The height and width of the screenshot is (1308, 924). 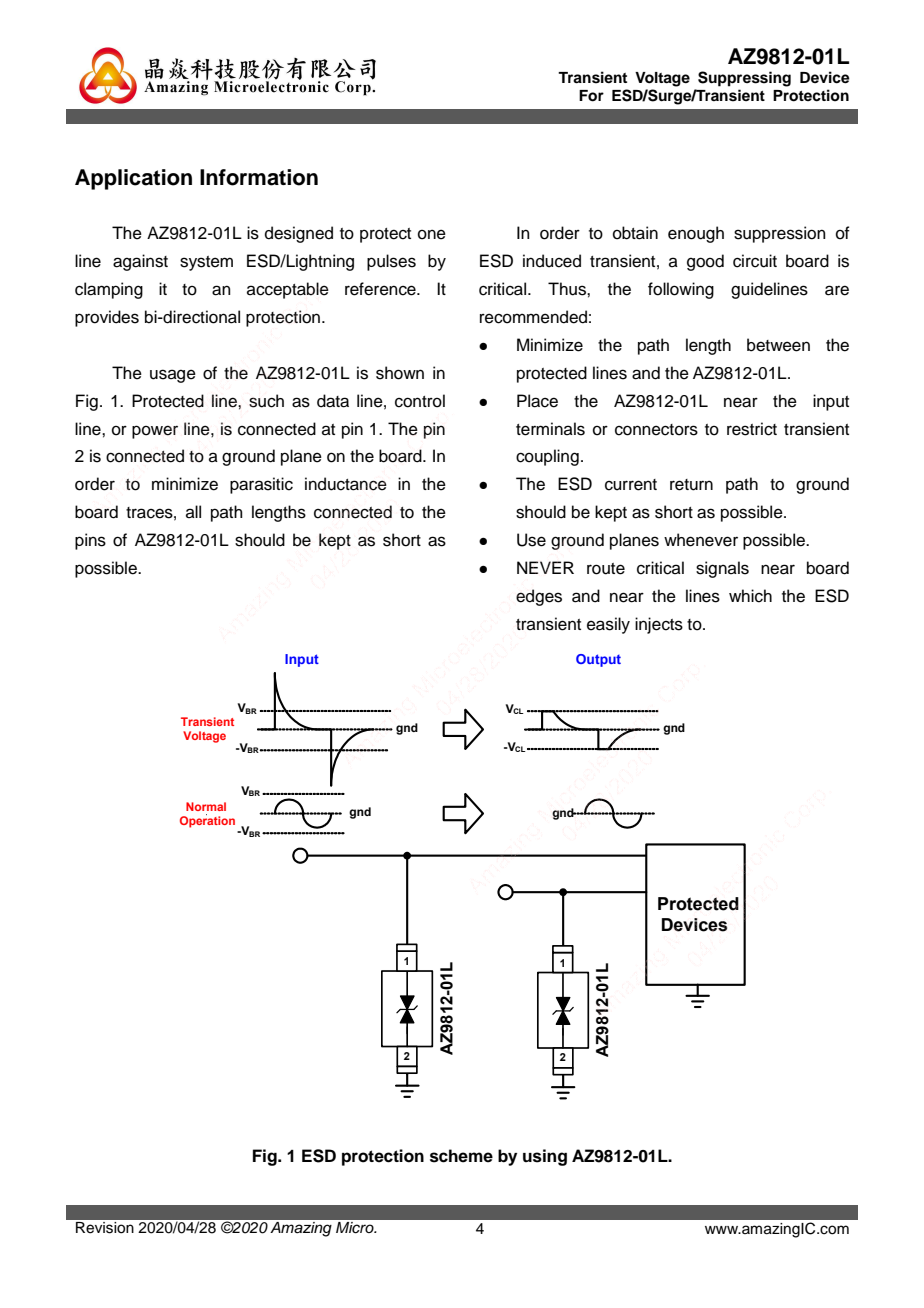 I want to click on Application, so click(x=133, y=179).
